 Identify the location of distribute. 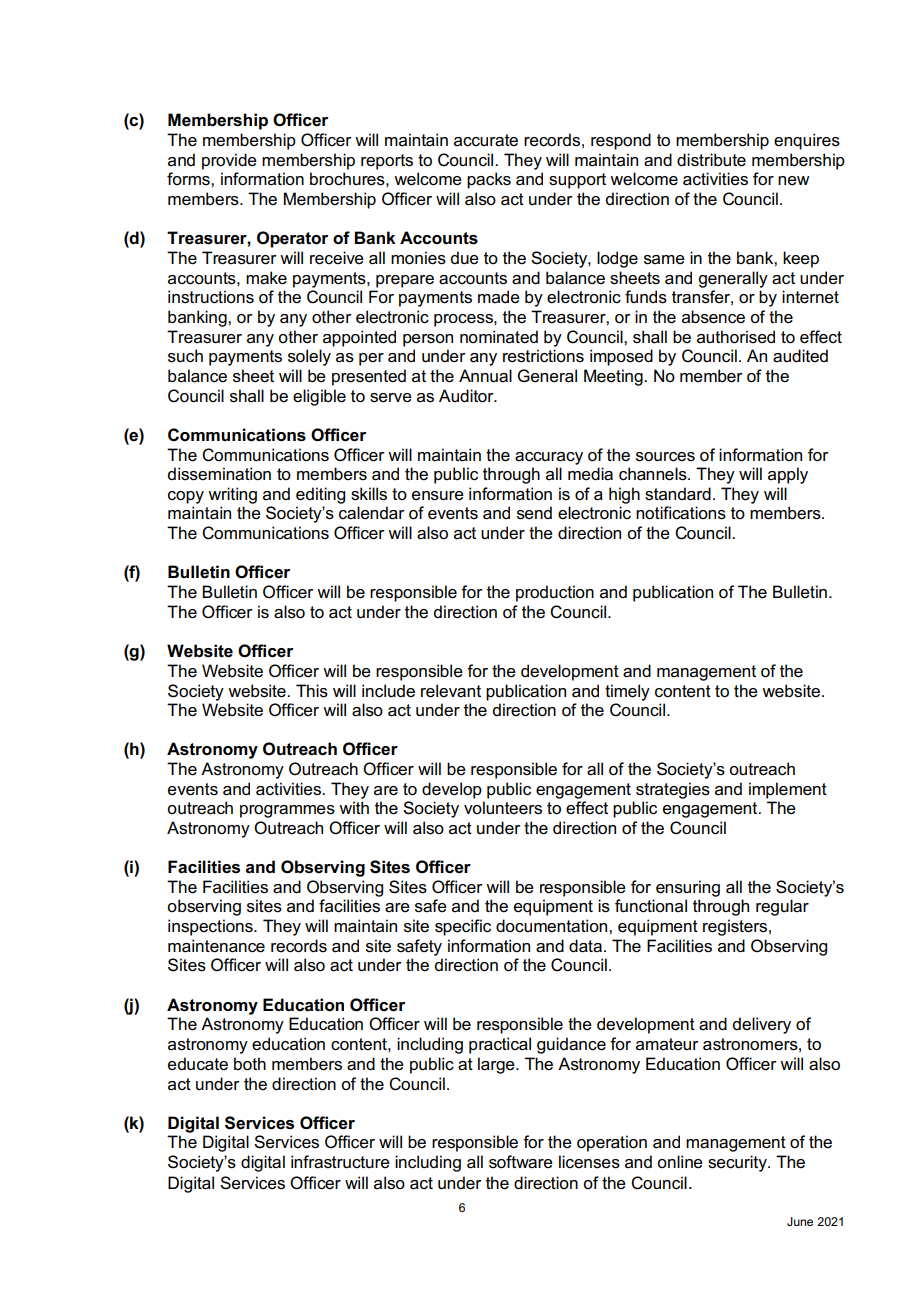
(711, 160).
